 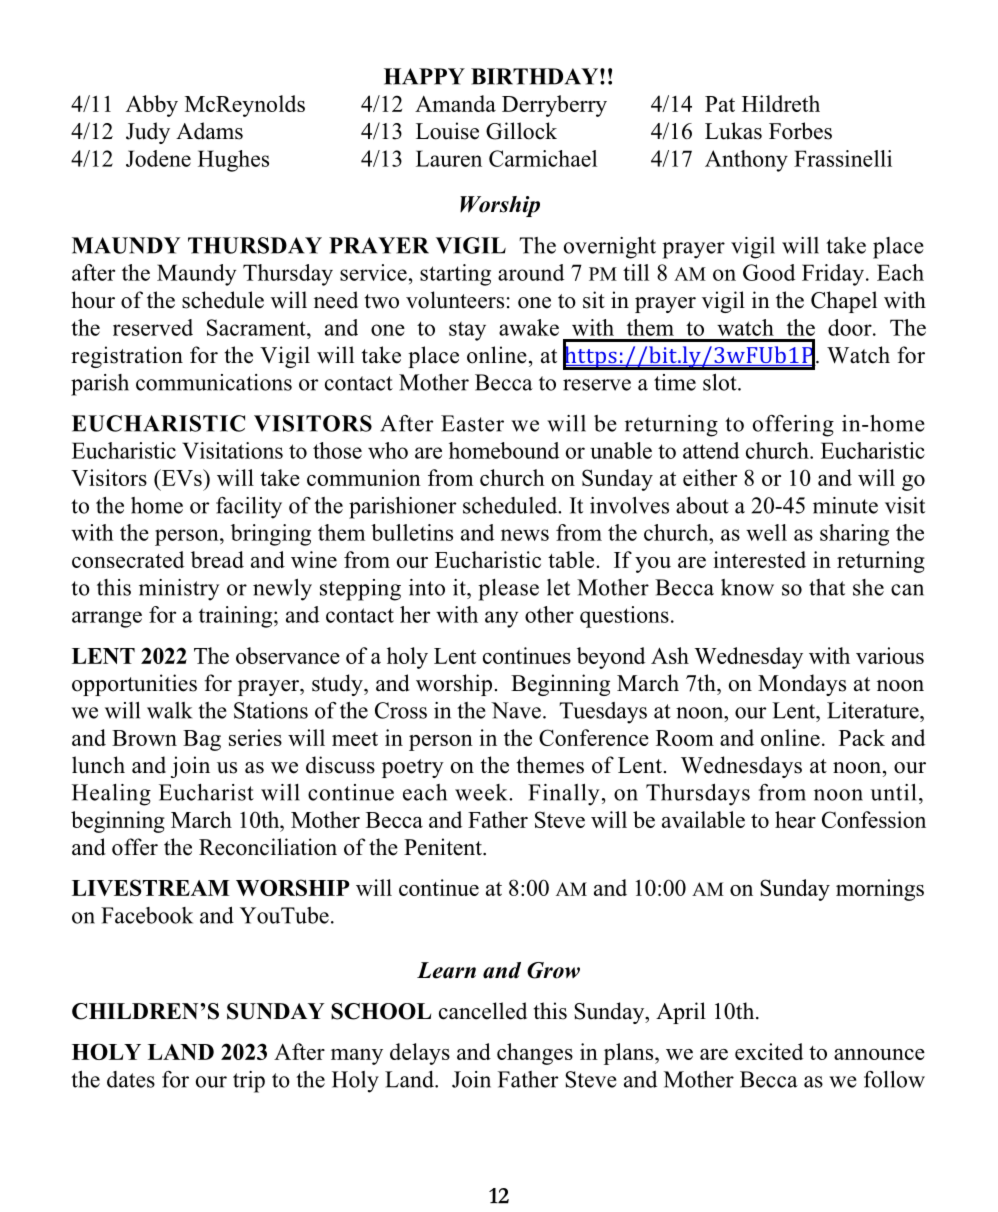 What do you see at coordinates (711, 450) in the document?
I see `attend` at bounding box center [711, 450].
